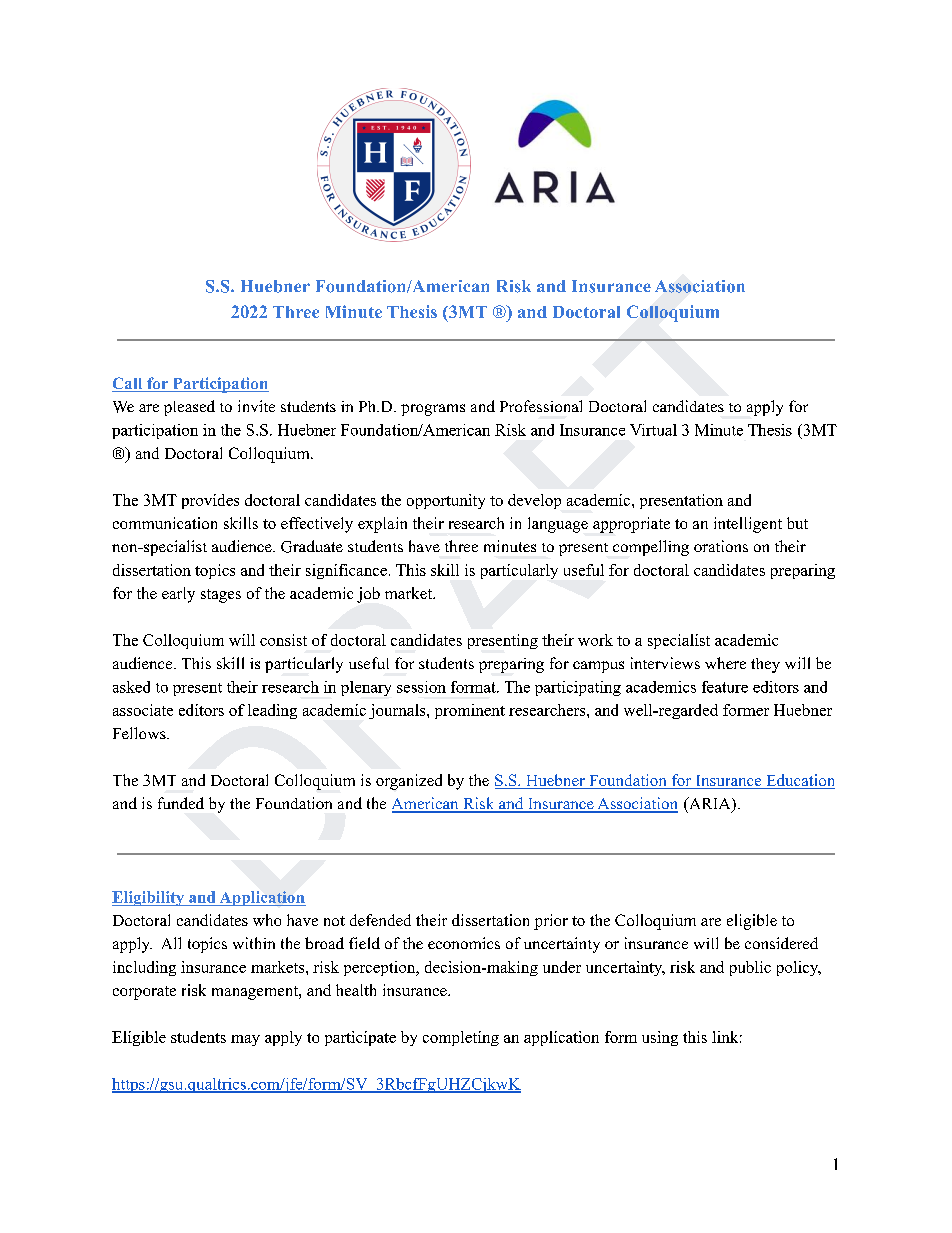  Describe the element at coordinates (272, 711) in the image. I see `leading` at that location.
